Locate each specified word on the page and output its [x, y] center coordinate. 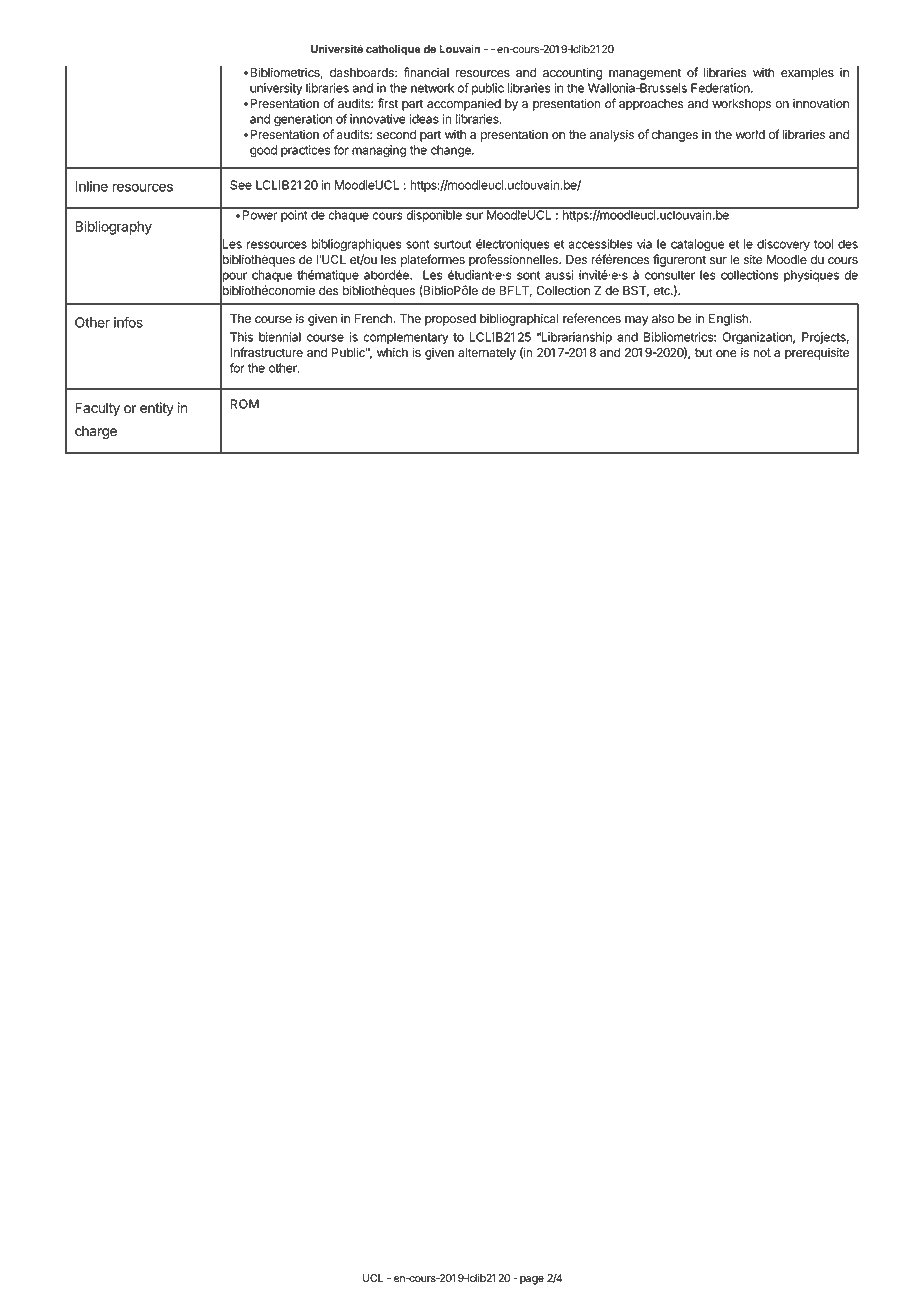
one [726, 354]
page [532, 1280]
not [762, 353]
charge [96, 432]
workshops [741, 105]
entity [157, 409]
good [263, 151]
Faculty [97, 409]
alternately [487, 354]
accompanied [464, 104]
